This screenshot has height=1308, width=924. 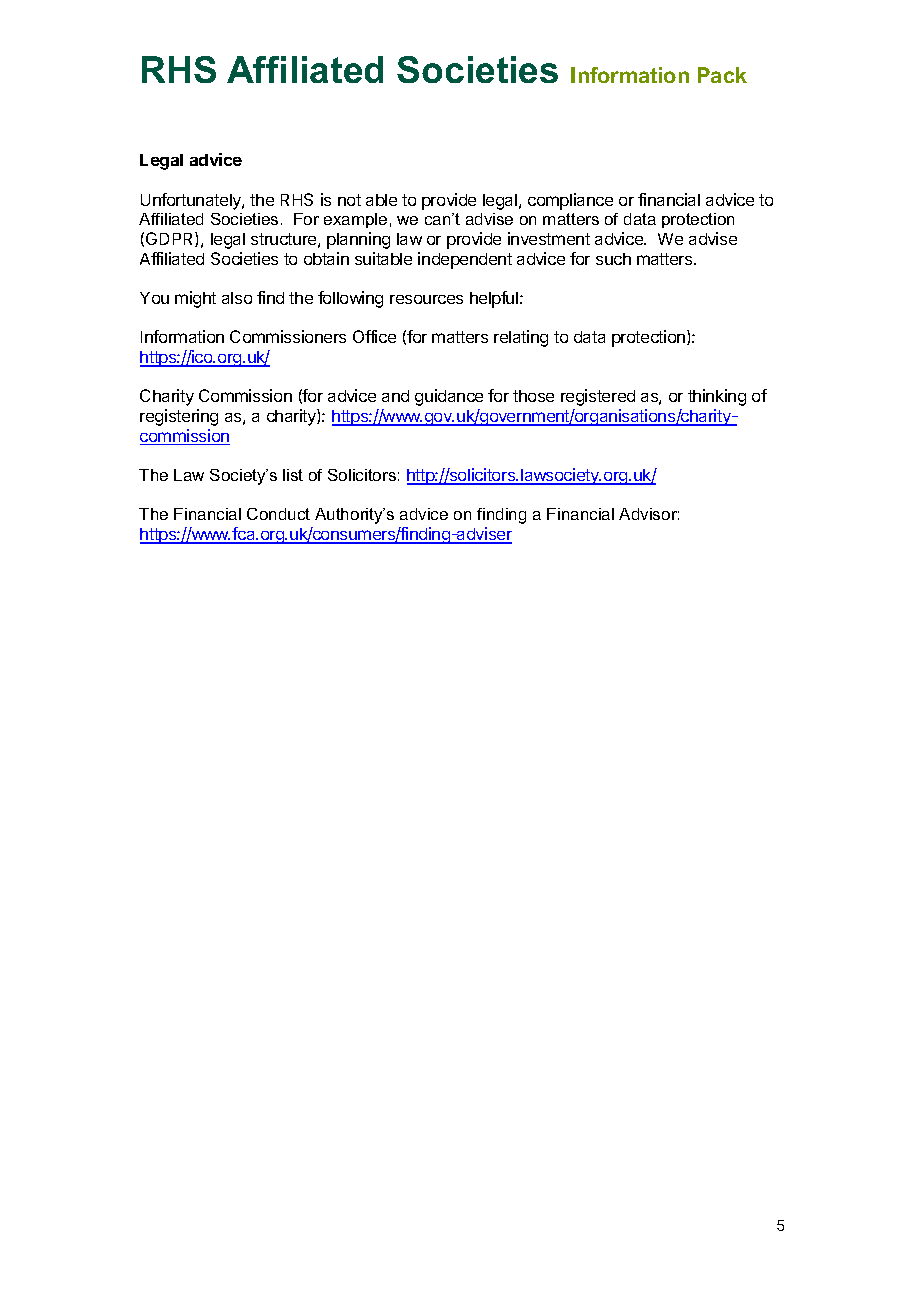 I want to click on registered, so click(x=598, y=397).
